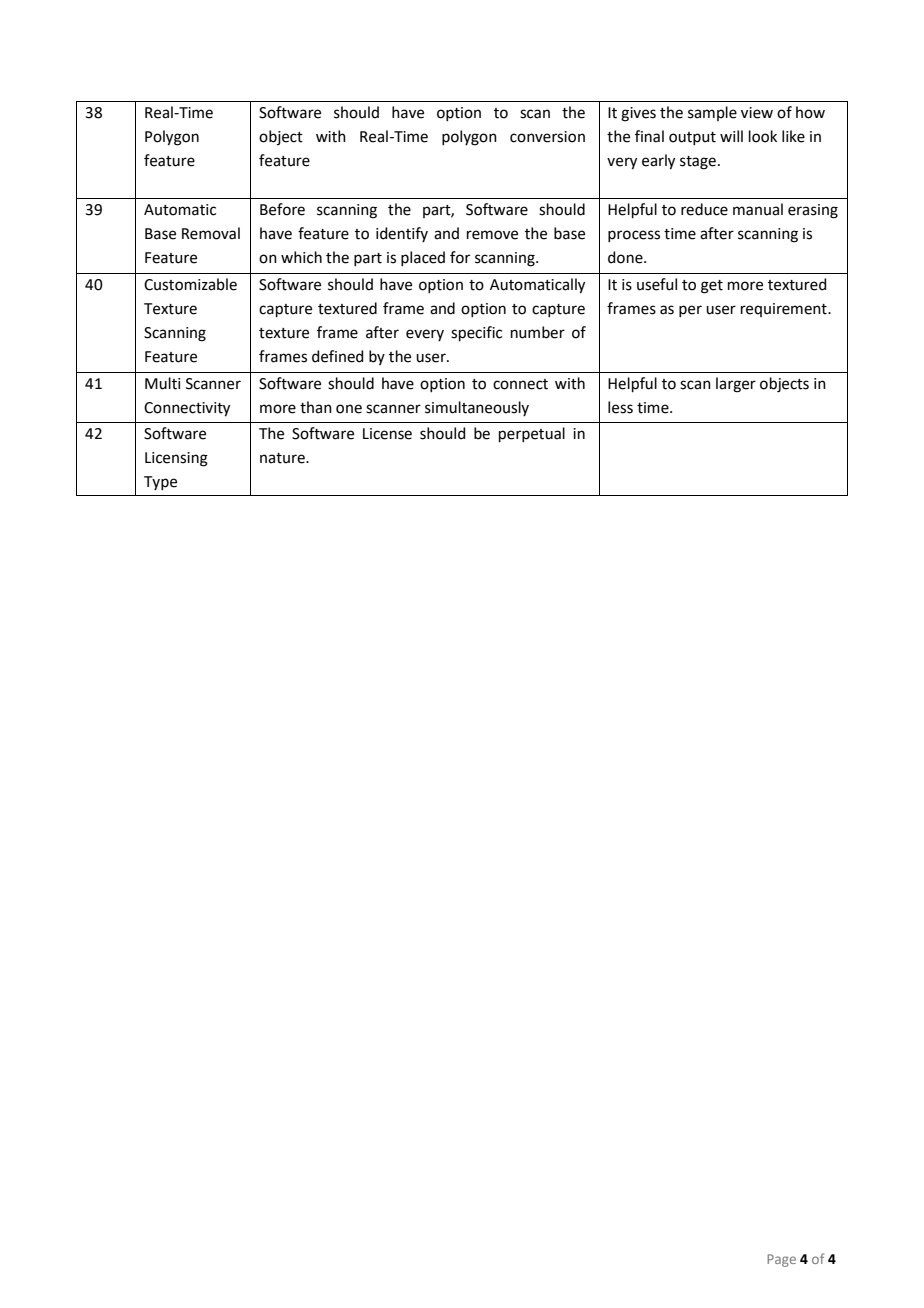 The height and width of the document is (1308, 924). I want to click on nature, so click(283, 458).
